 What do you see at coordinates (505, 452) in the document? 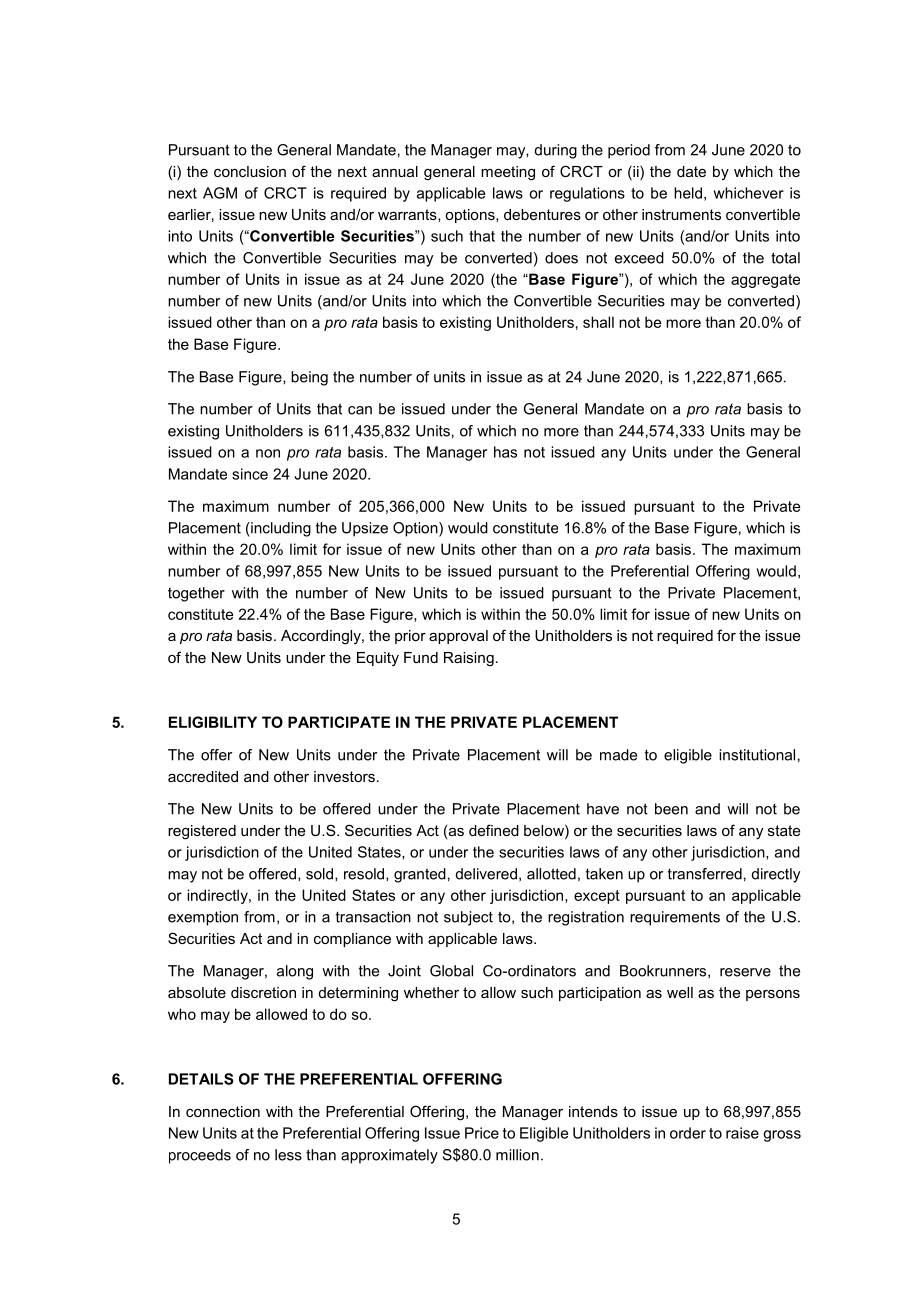
I see `has` at bounding box center [505, 452].
